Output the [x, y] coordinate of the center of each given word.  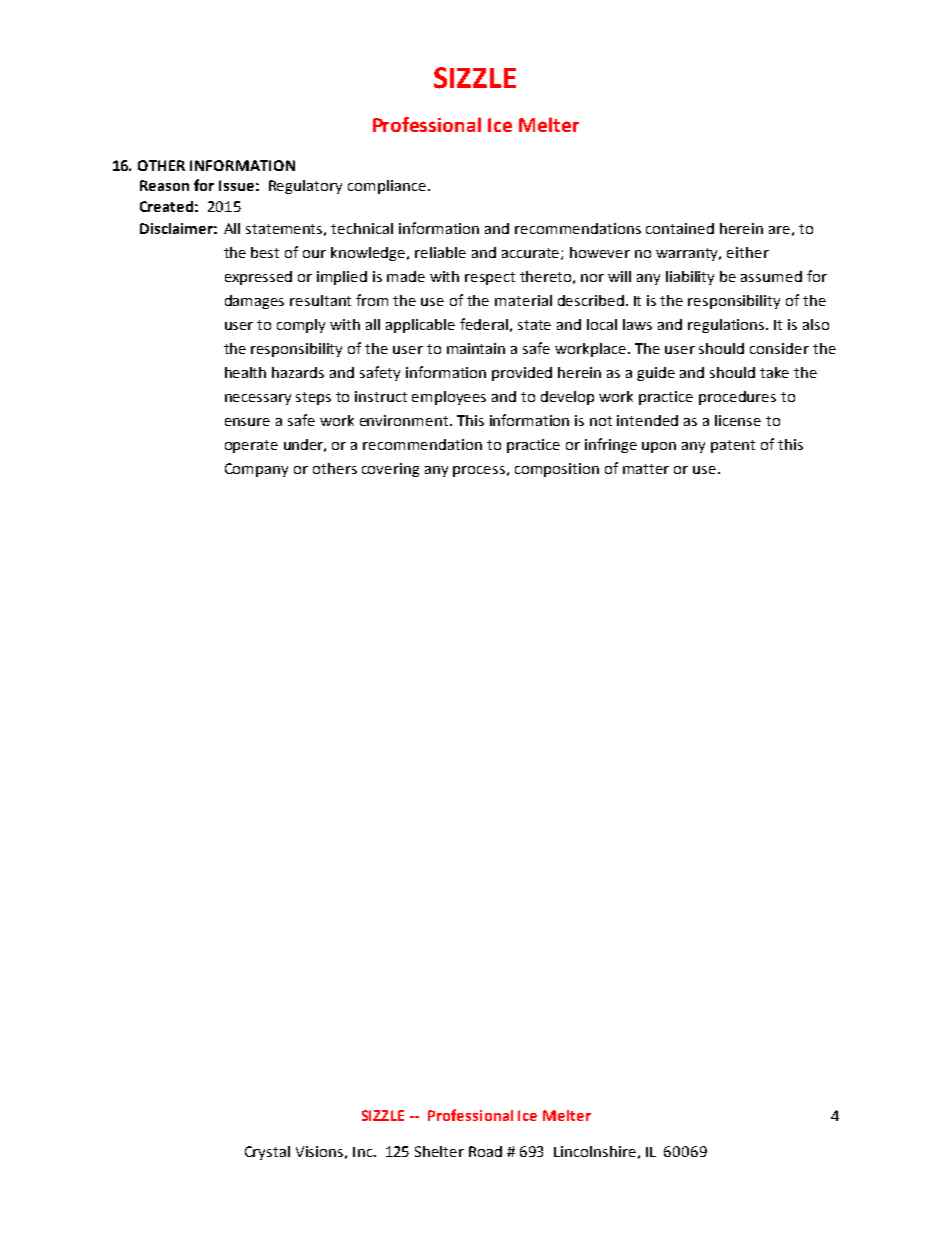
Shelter [439, 1151]
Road [485, 1151]
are [779, 230]
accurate [532, 254]
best [265, 252]
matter [646, 469]
